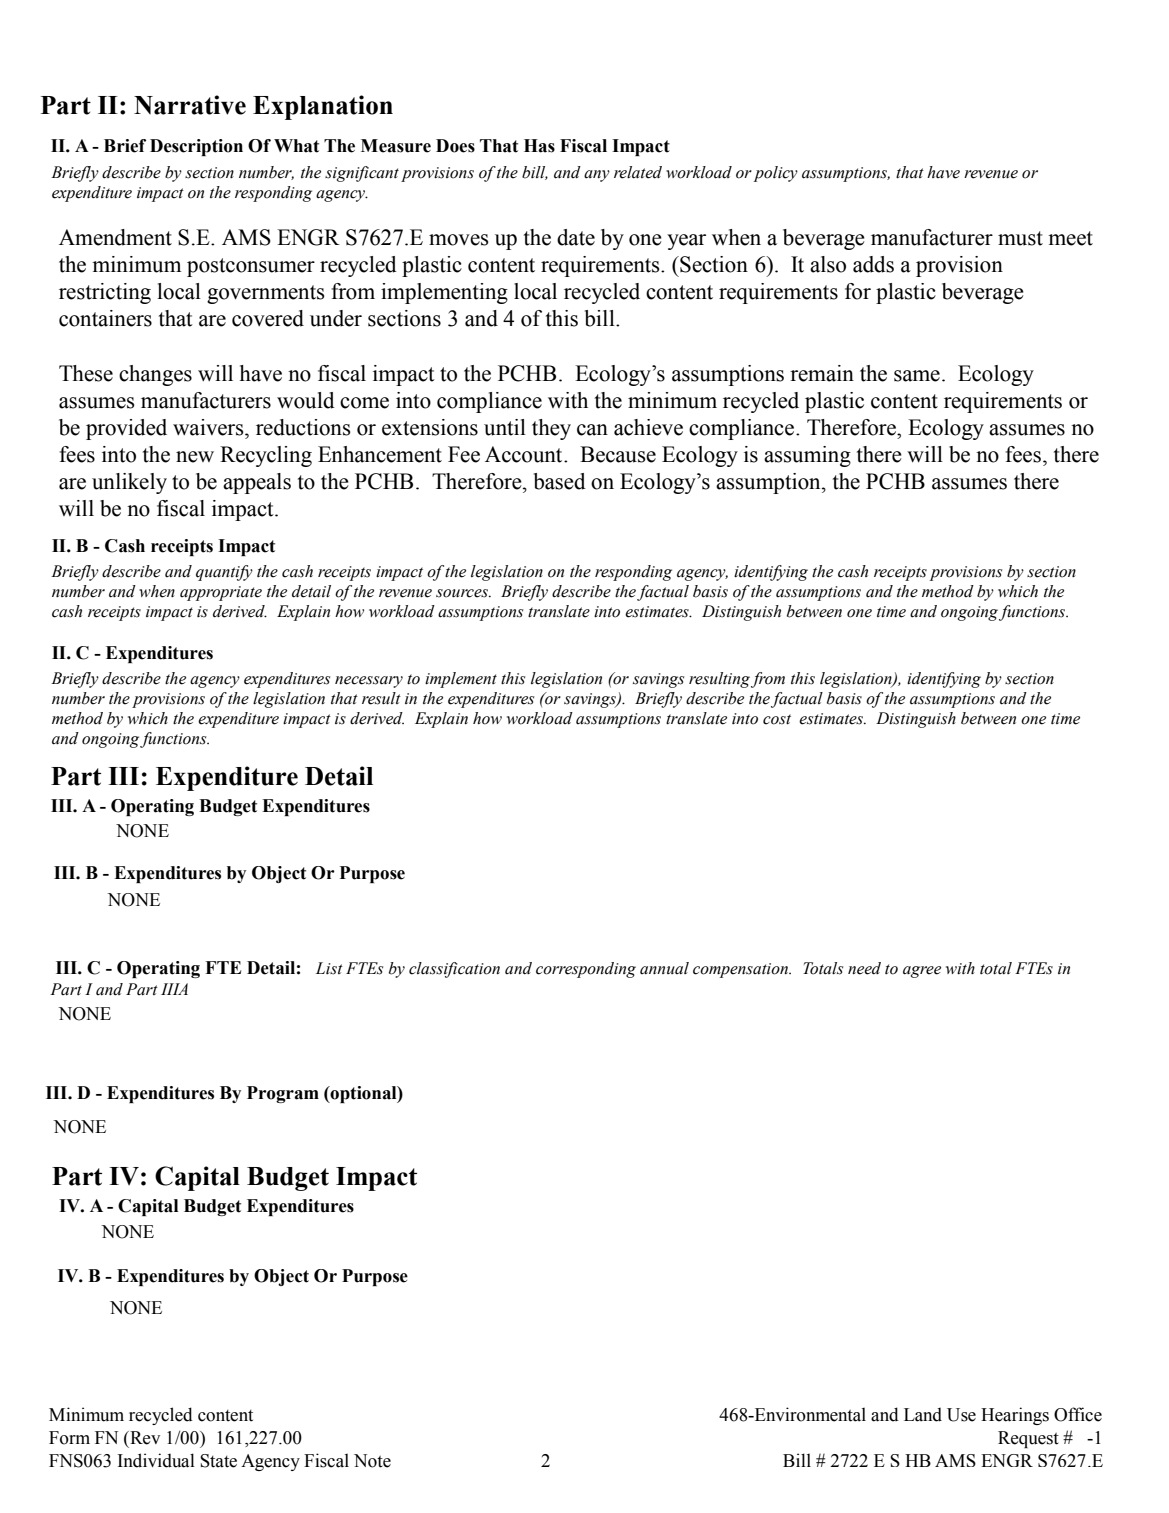 The image size is (1169, 1513). Describe the element at coordinates (221, 593) in the page. I see `appropriate` at that location.
